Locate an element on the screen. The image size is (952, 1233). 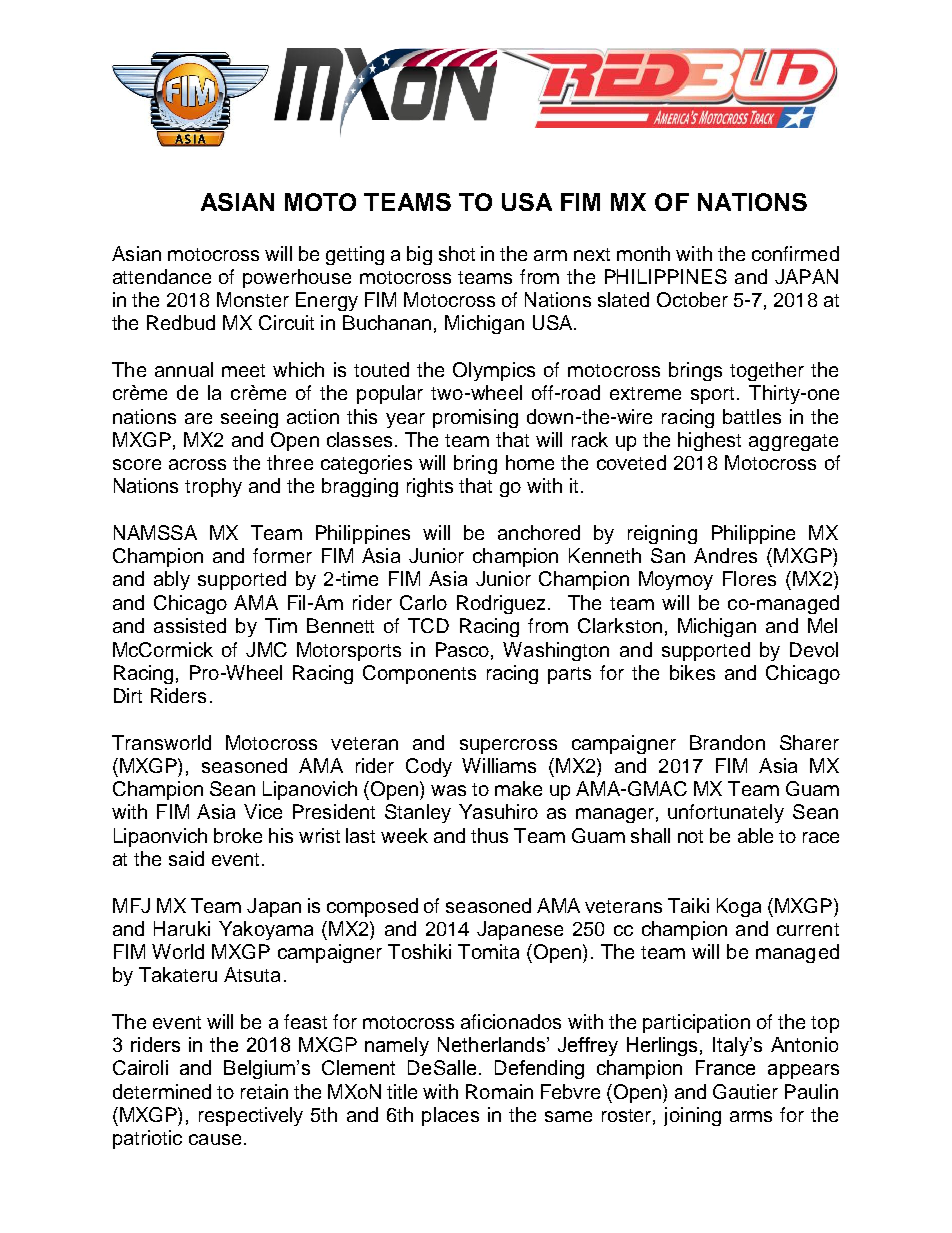
respectively is located at coordinates (251, 1116).
